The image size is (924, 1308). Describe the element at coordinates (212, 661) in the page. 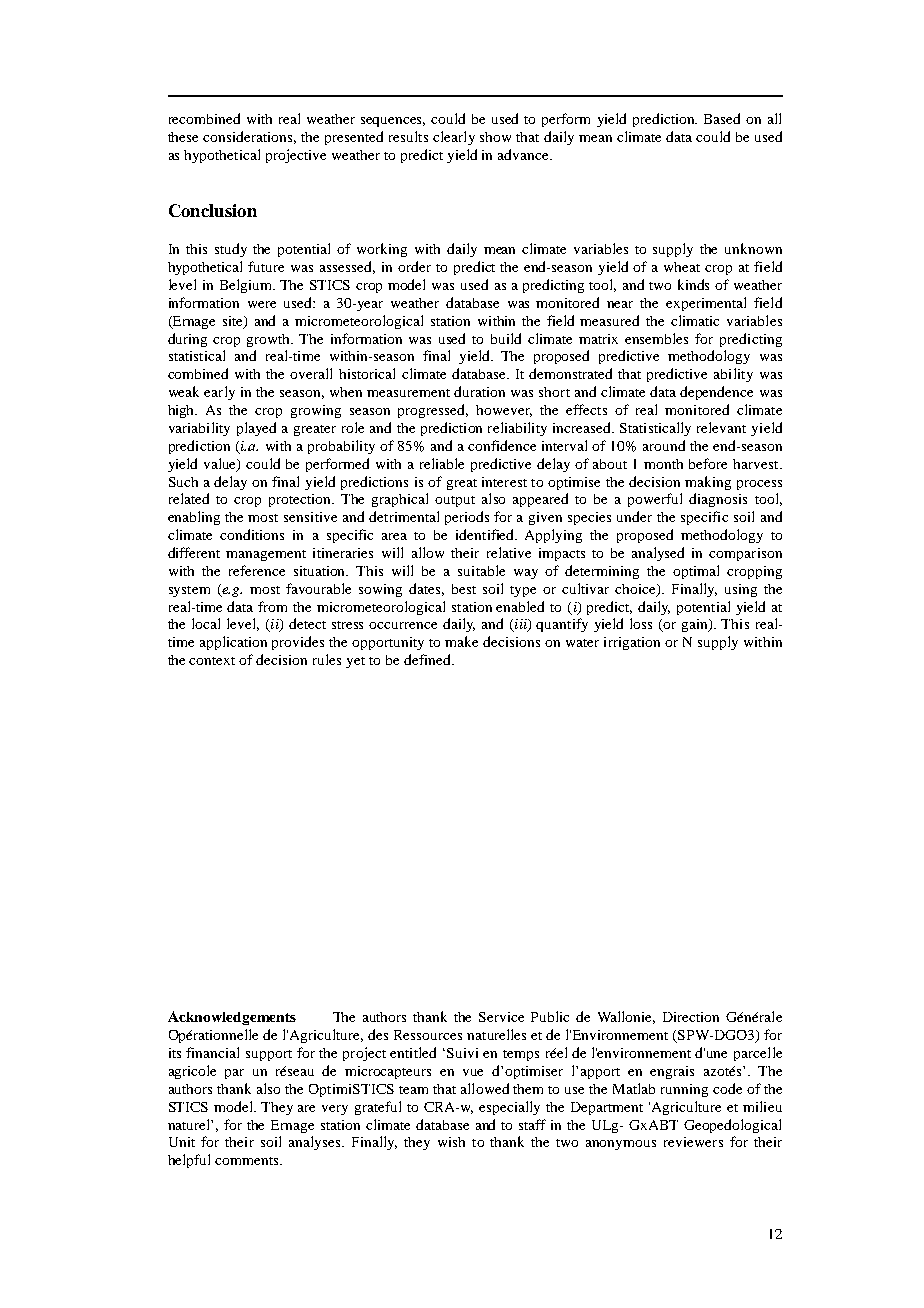

I see `context` at that location.
